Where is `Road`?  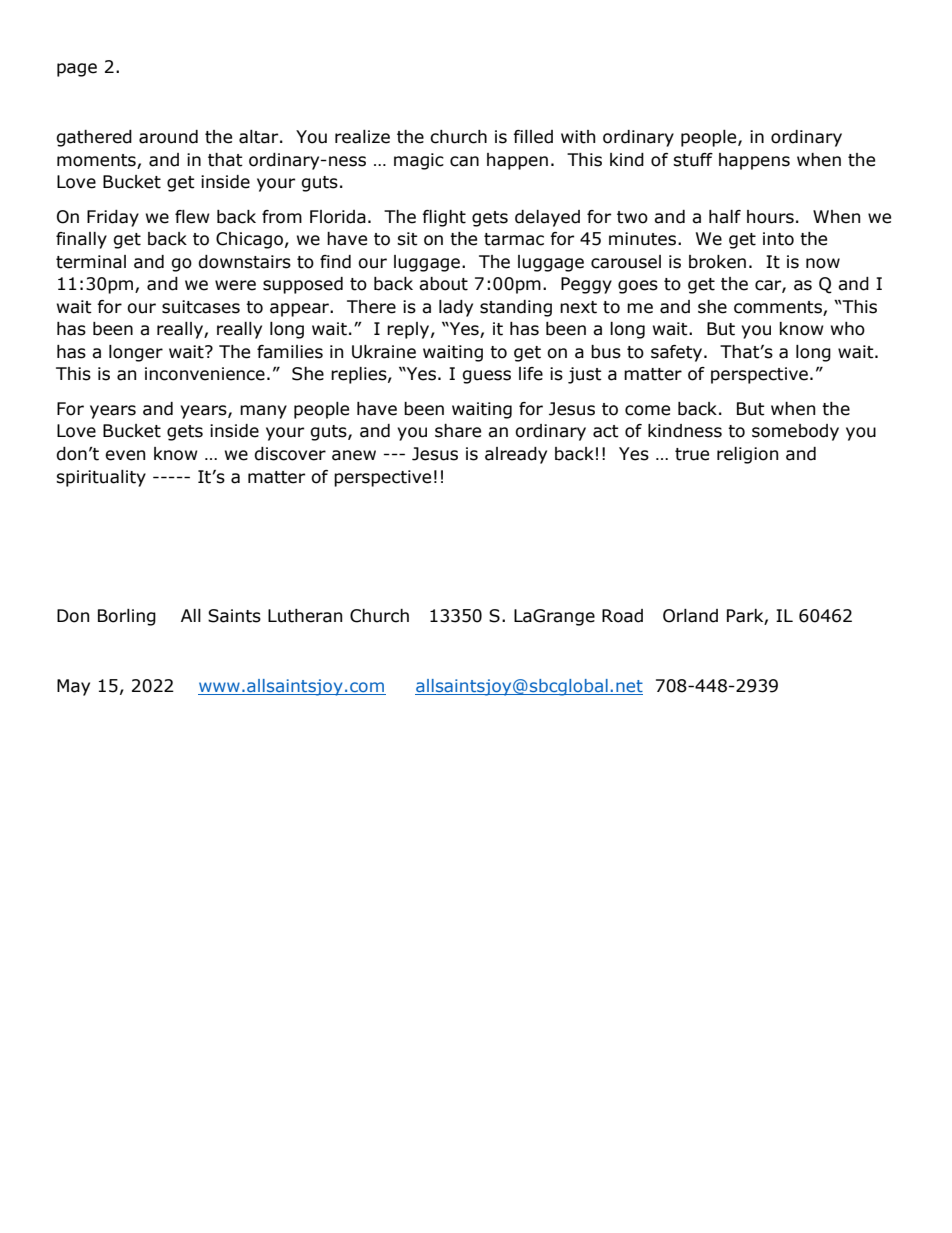
Road is located at coordinates (622, 616).
